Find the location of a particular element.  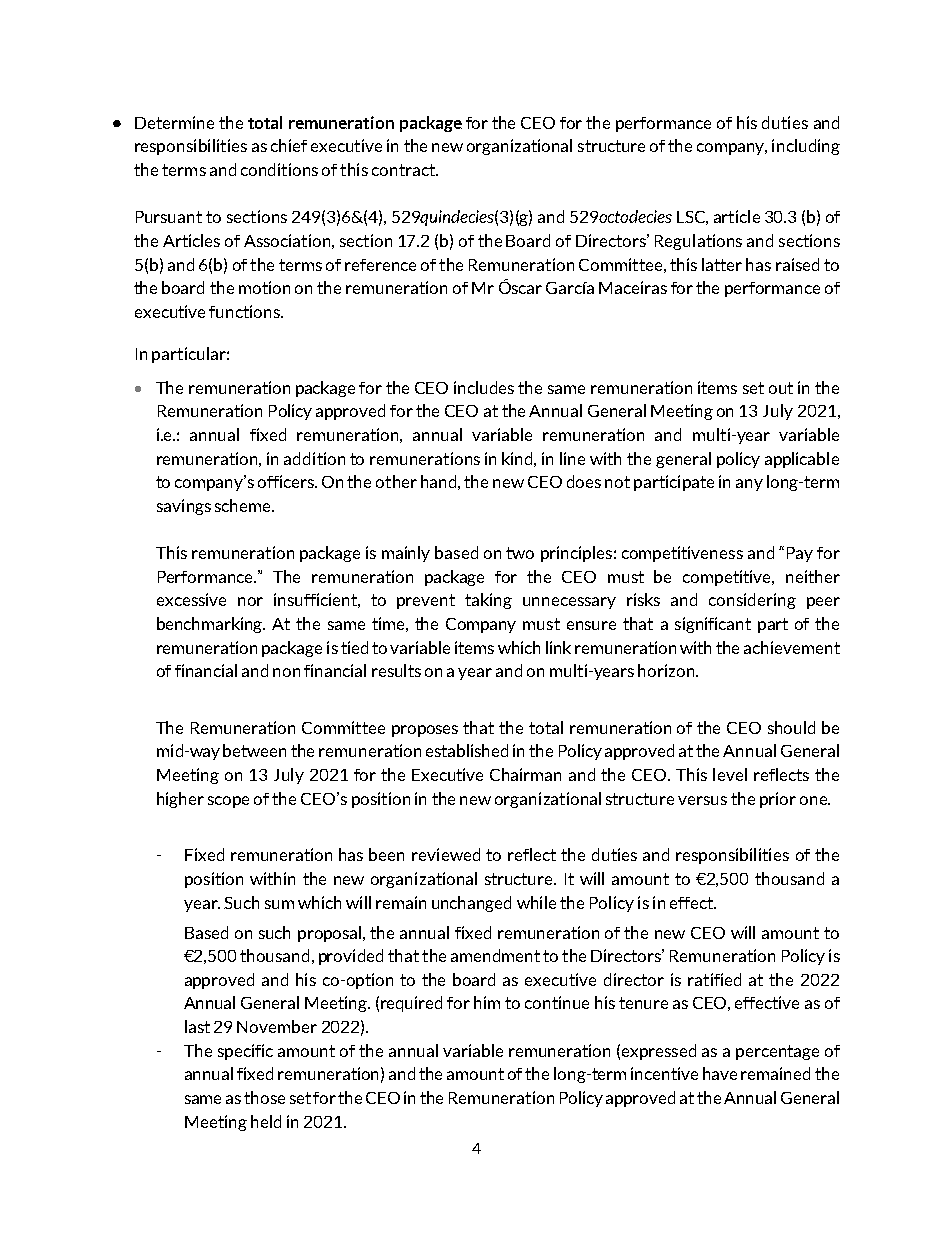

conditions is located at coordinates (279, 169).
